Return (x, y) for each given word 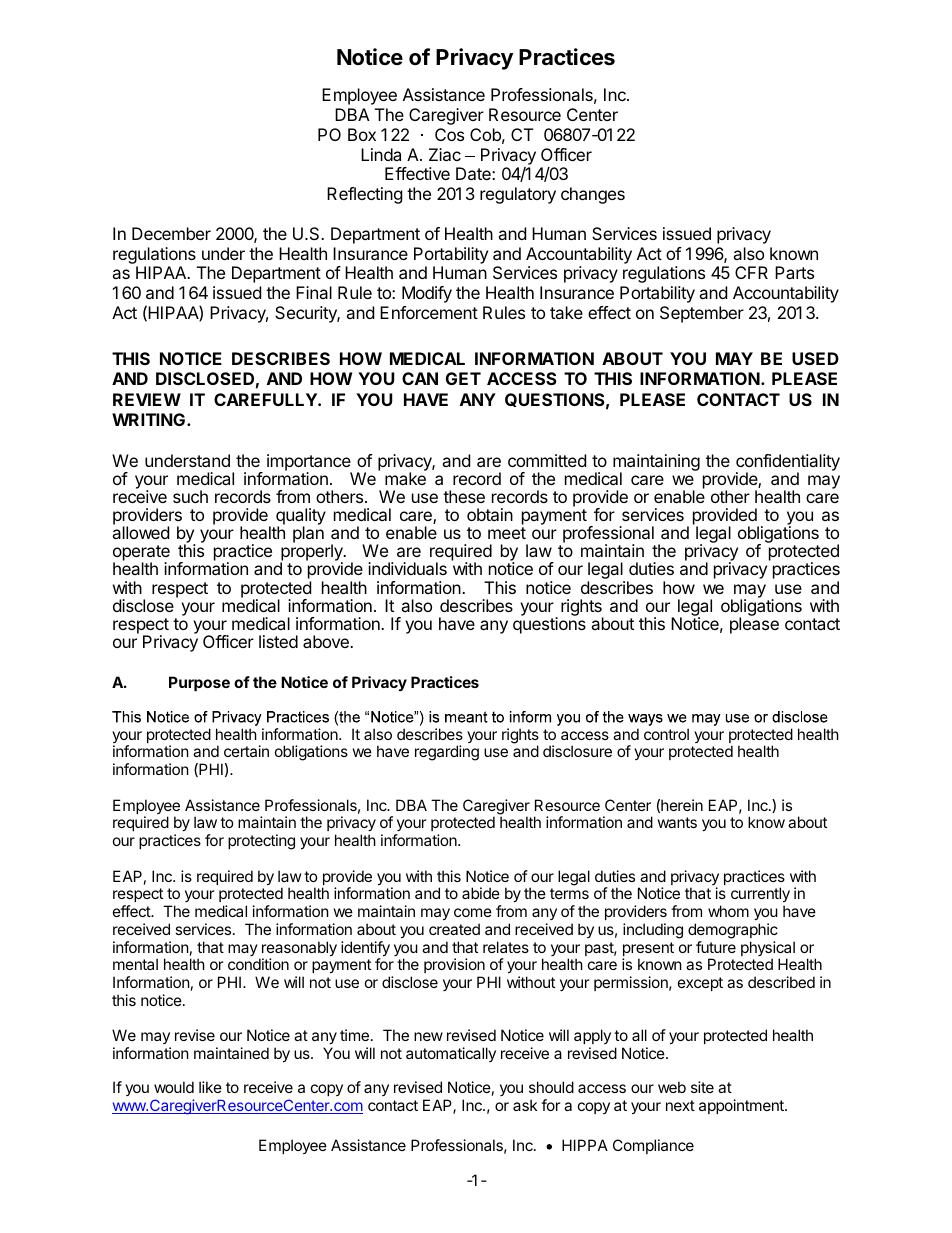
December (171, 233)
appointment (742, 1106)
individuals (407, 568)
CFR (751, 272)
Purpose (199, 683)
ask (525, 1105)
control (666, 734)
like (210, 1087)
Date (474, 173)
